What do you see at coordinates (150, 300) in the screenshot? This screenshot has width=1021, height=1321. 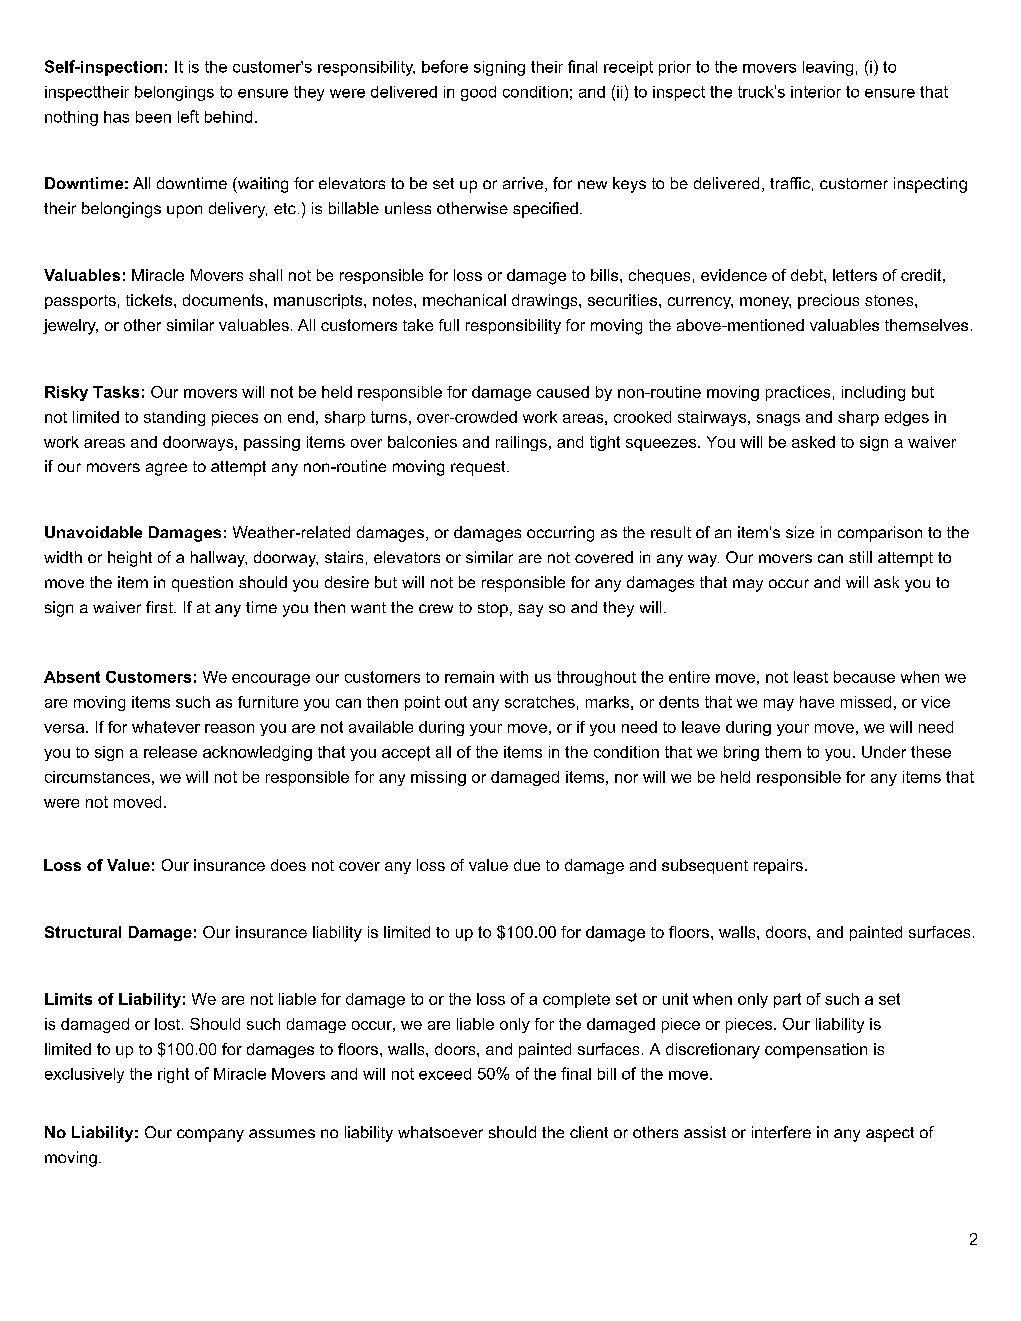 I see `tickets` at bounding box center [150, 300].
